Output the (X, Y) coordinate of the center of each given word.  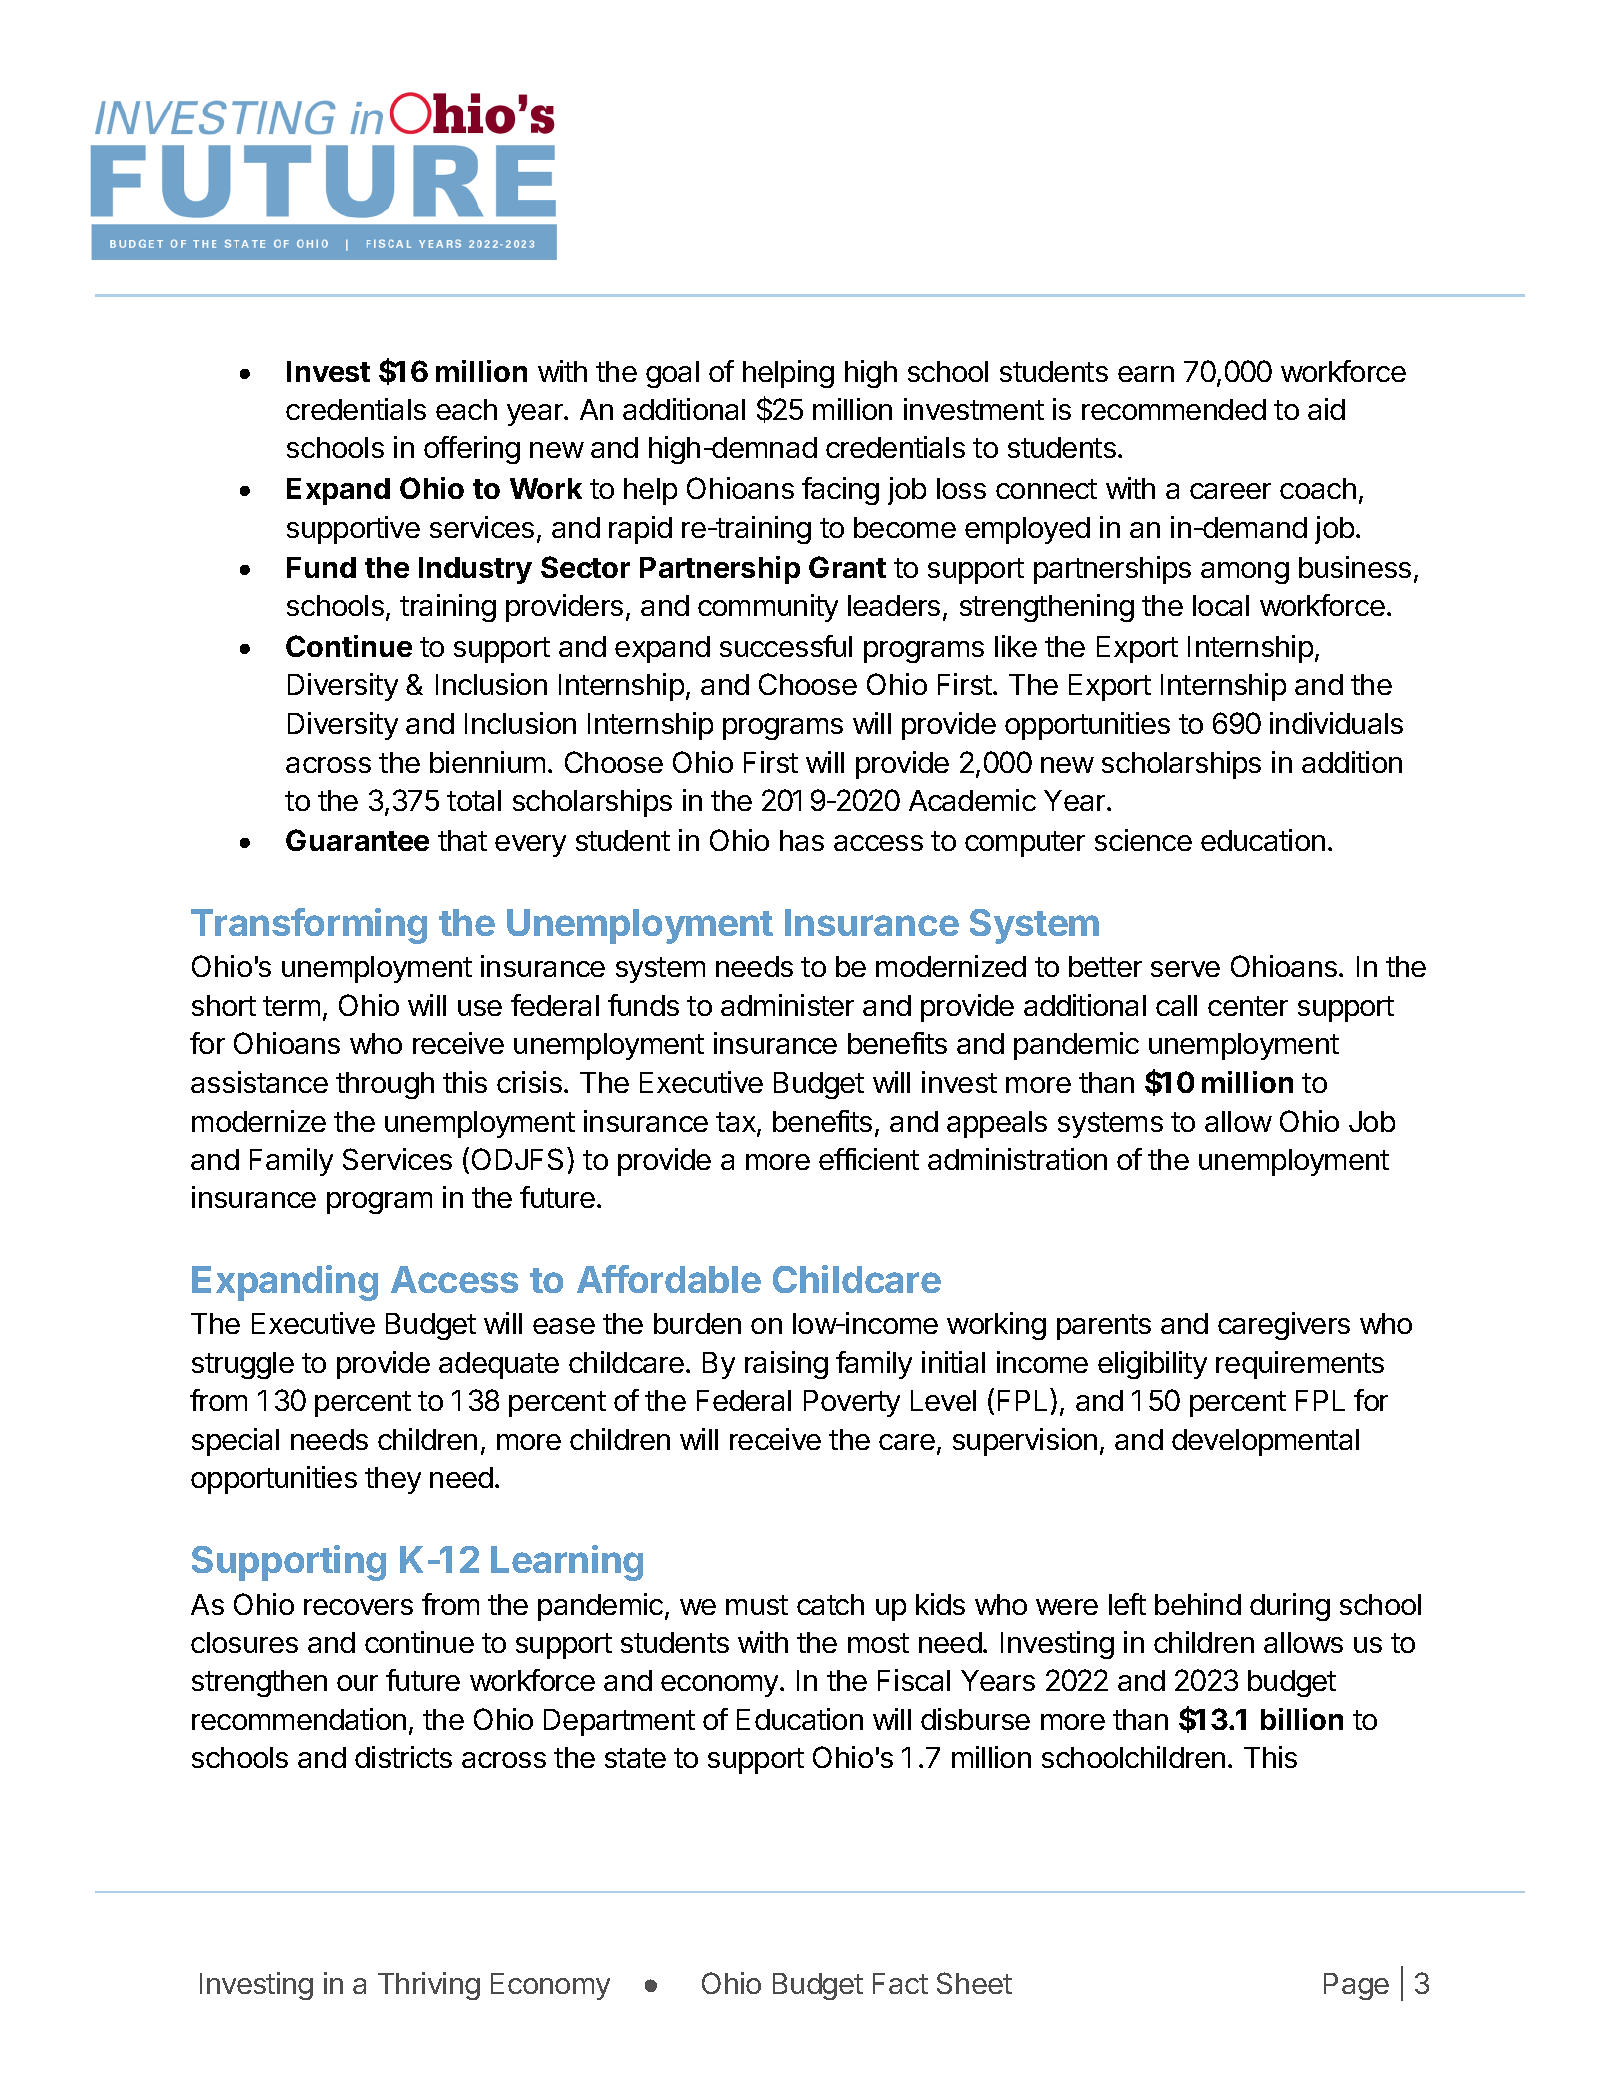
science (1143, 840)
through (385, 1085)
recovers (358, 1607)
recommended (1174, 409)
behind (1198, 1604)
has (802, 840)
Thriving (429, 1986)
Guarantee (357, 840)
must (757, 1605)
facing (840, 491)
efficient (869, 1159)
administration (1017, 1159)
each (466, 409)
